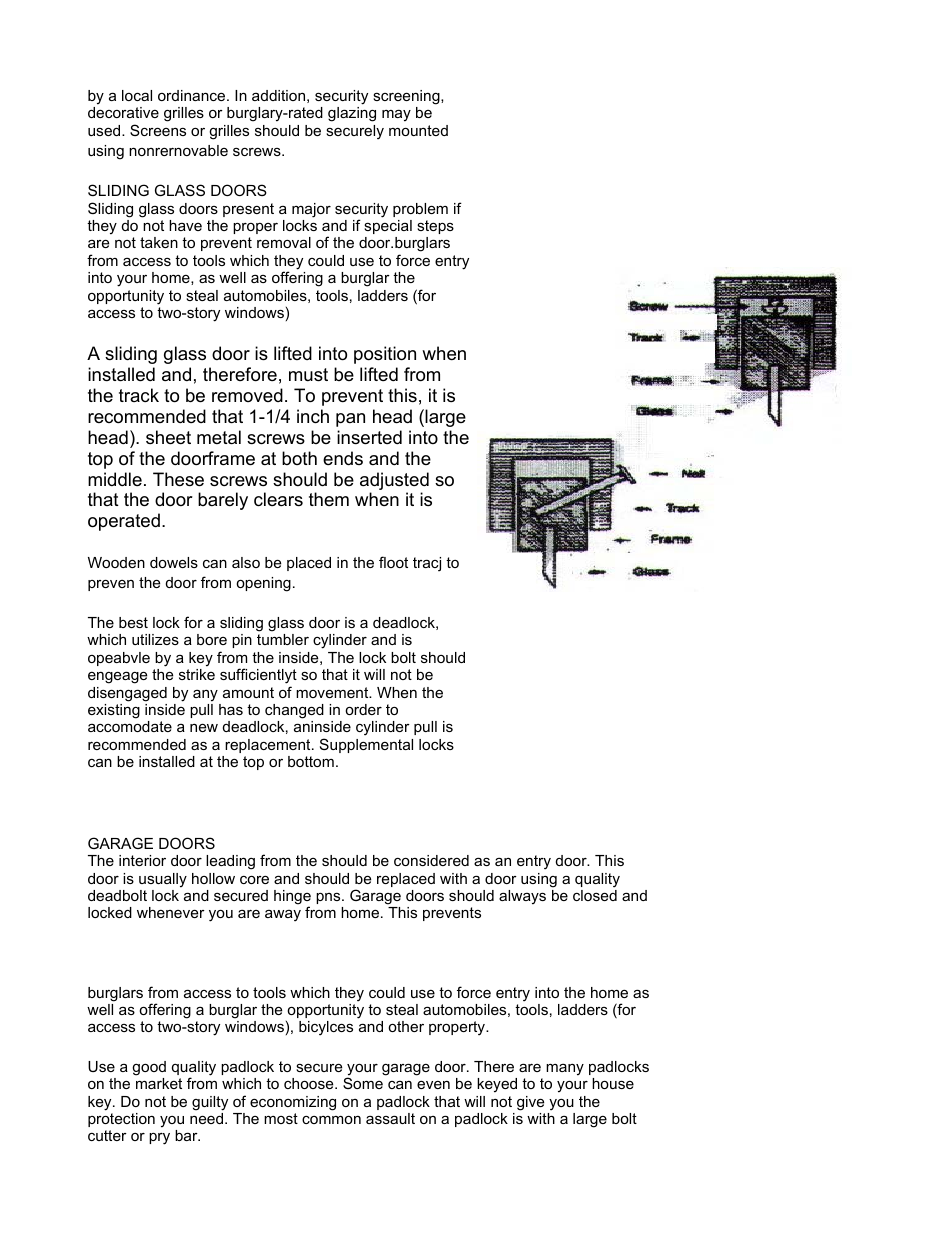  I want to click on movement, so click(333, 692).
